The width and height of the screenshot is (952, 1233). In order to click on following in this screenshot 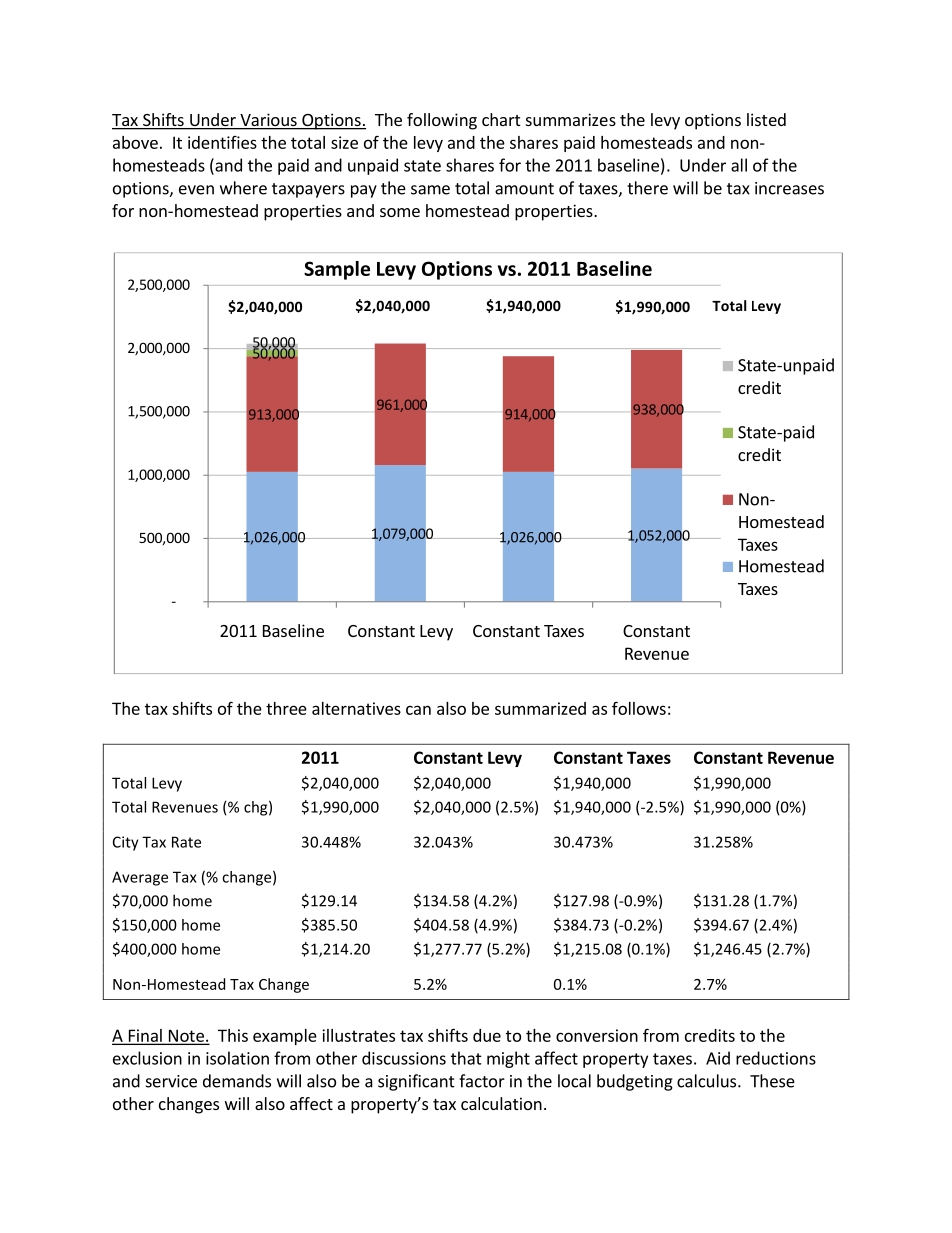, I will do `click(442, 121)`.
